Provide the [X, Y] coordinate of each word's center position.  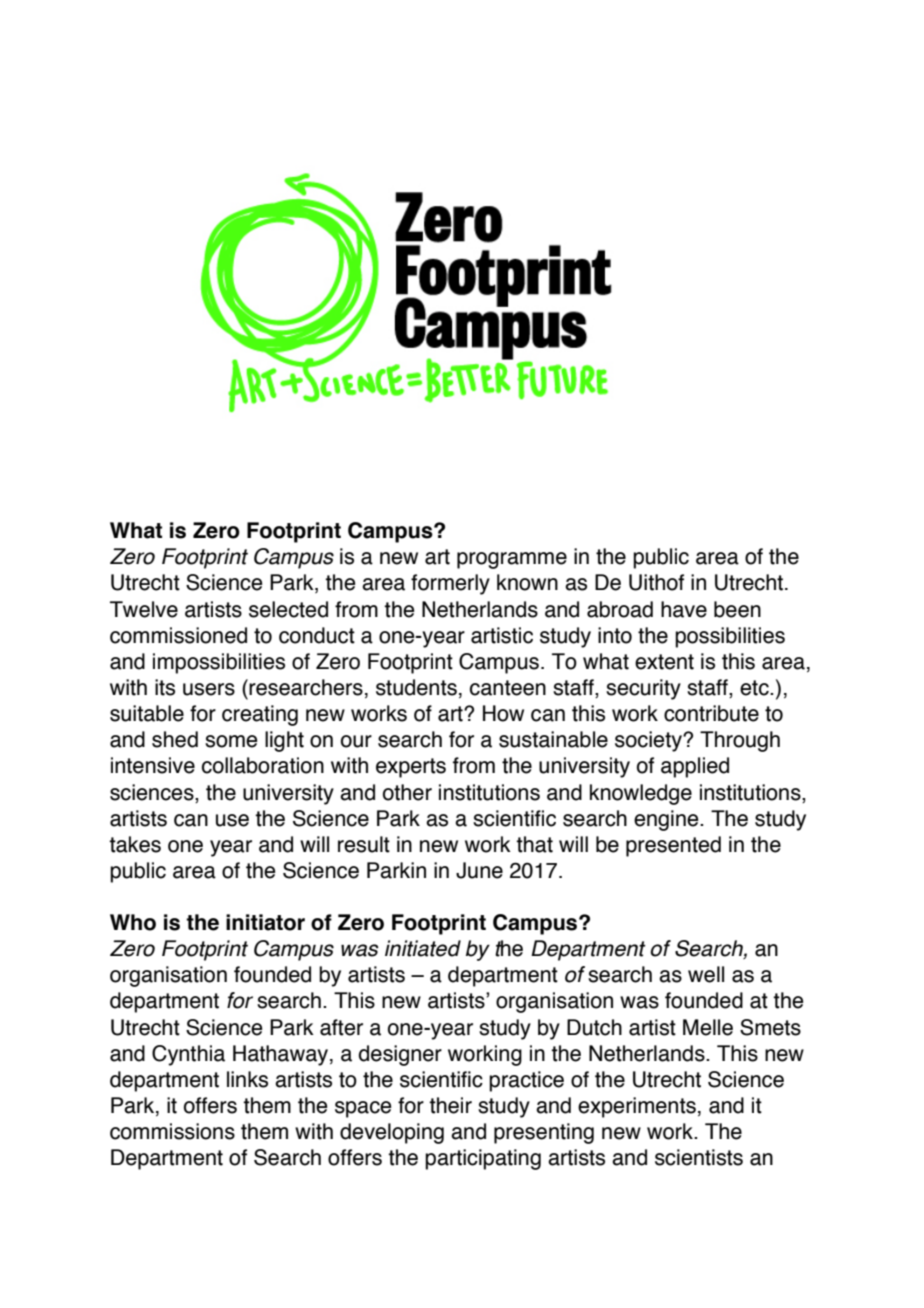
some [231, 741]
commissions [172, 1131]
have [684, 609]
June [479, 870]
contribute [711, 713]
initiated [423, 948]
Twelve [144, 609]
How [503, 713]
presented [673, 846]
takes [135, 844]
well [706, 974]
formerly [450, 584]
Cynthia [188, 1055]
